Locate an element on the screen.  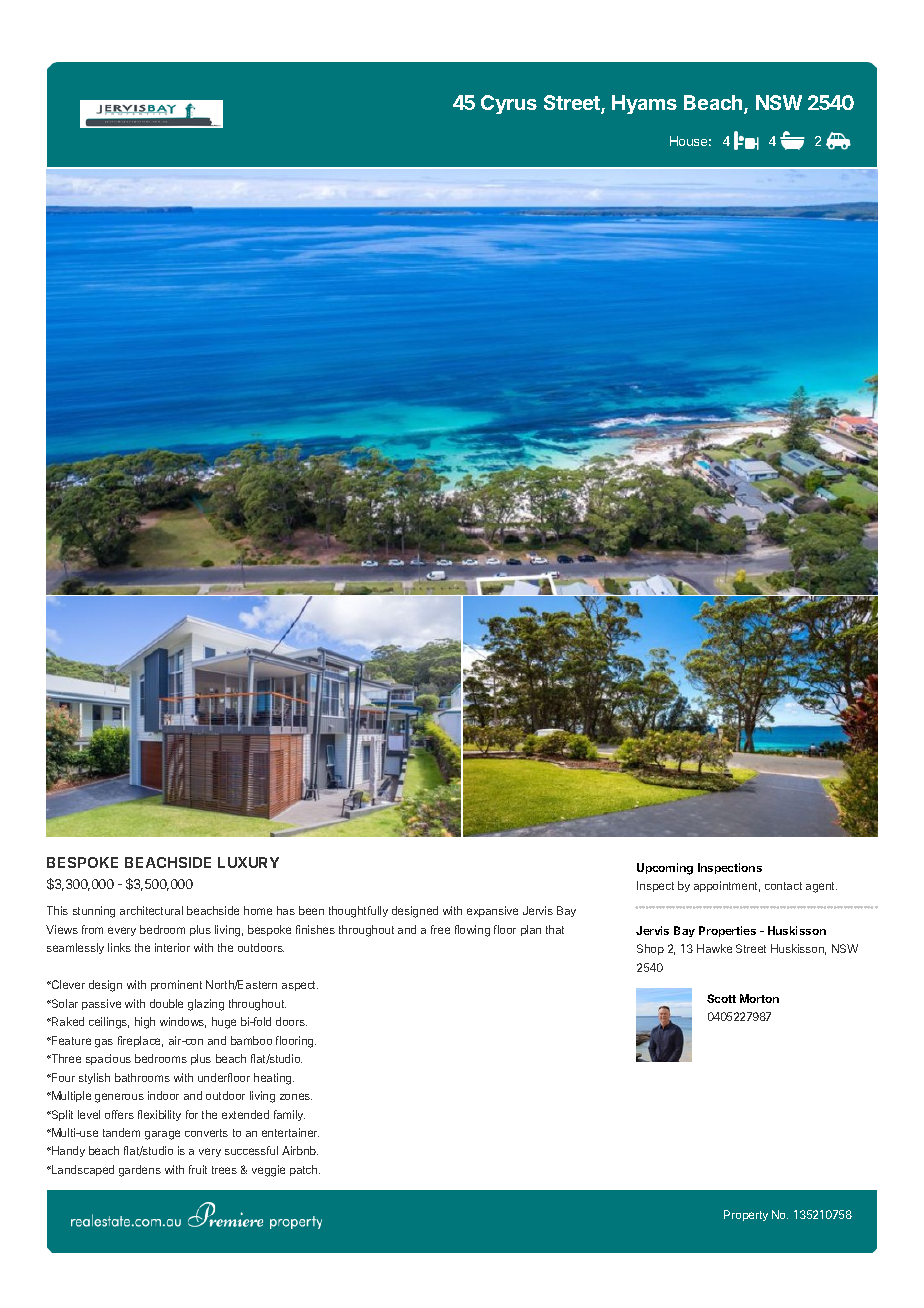
thoughtfully is located at coordinates (358, 912).
